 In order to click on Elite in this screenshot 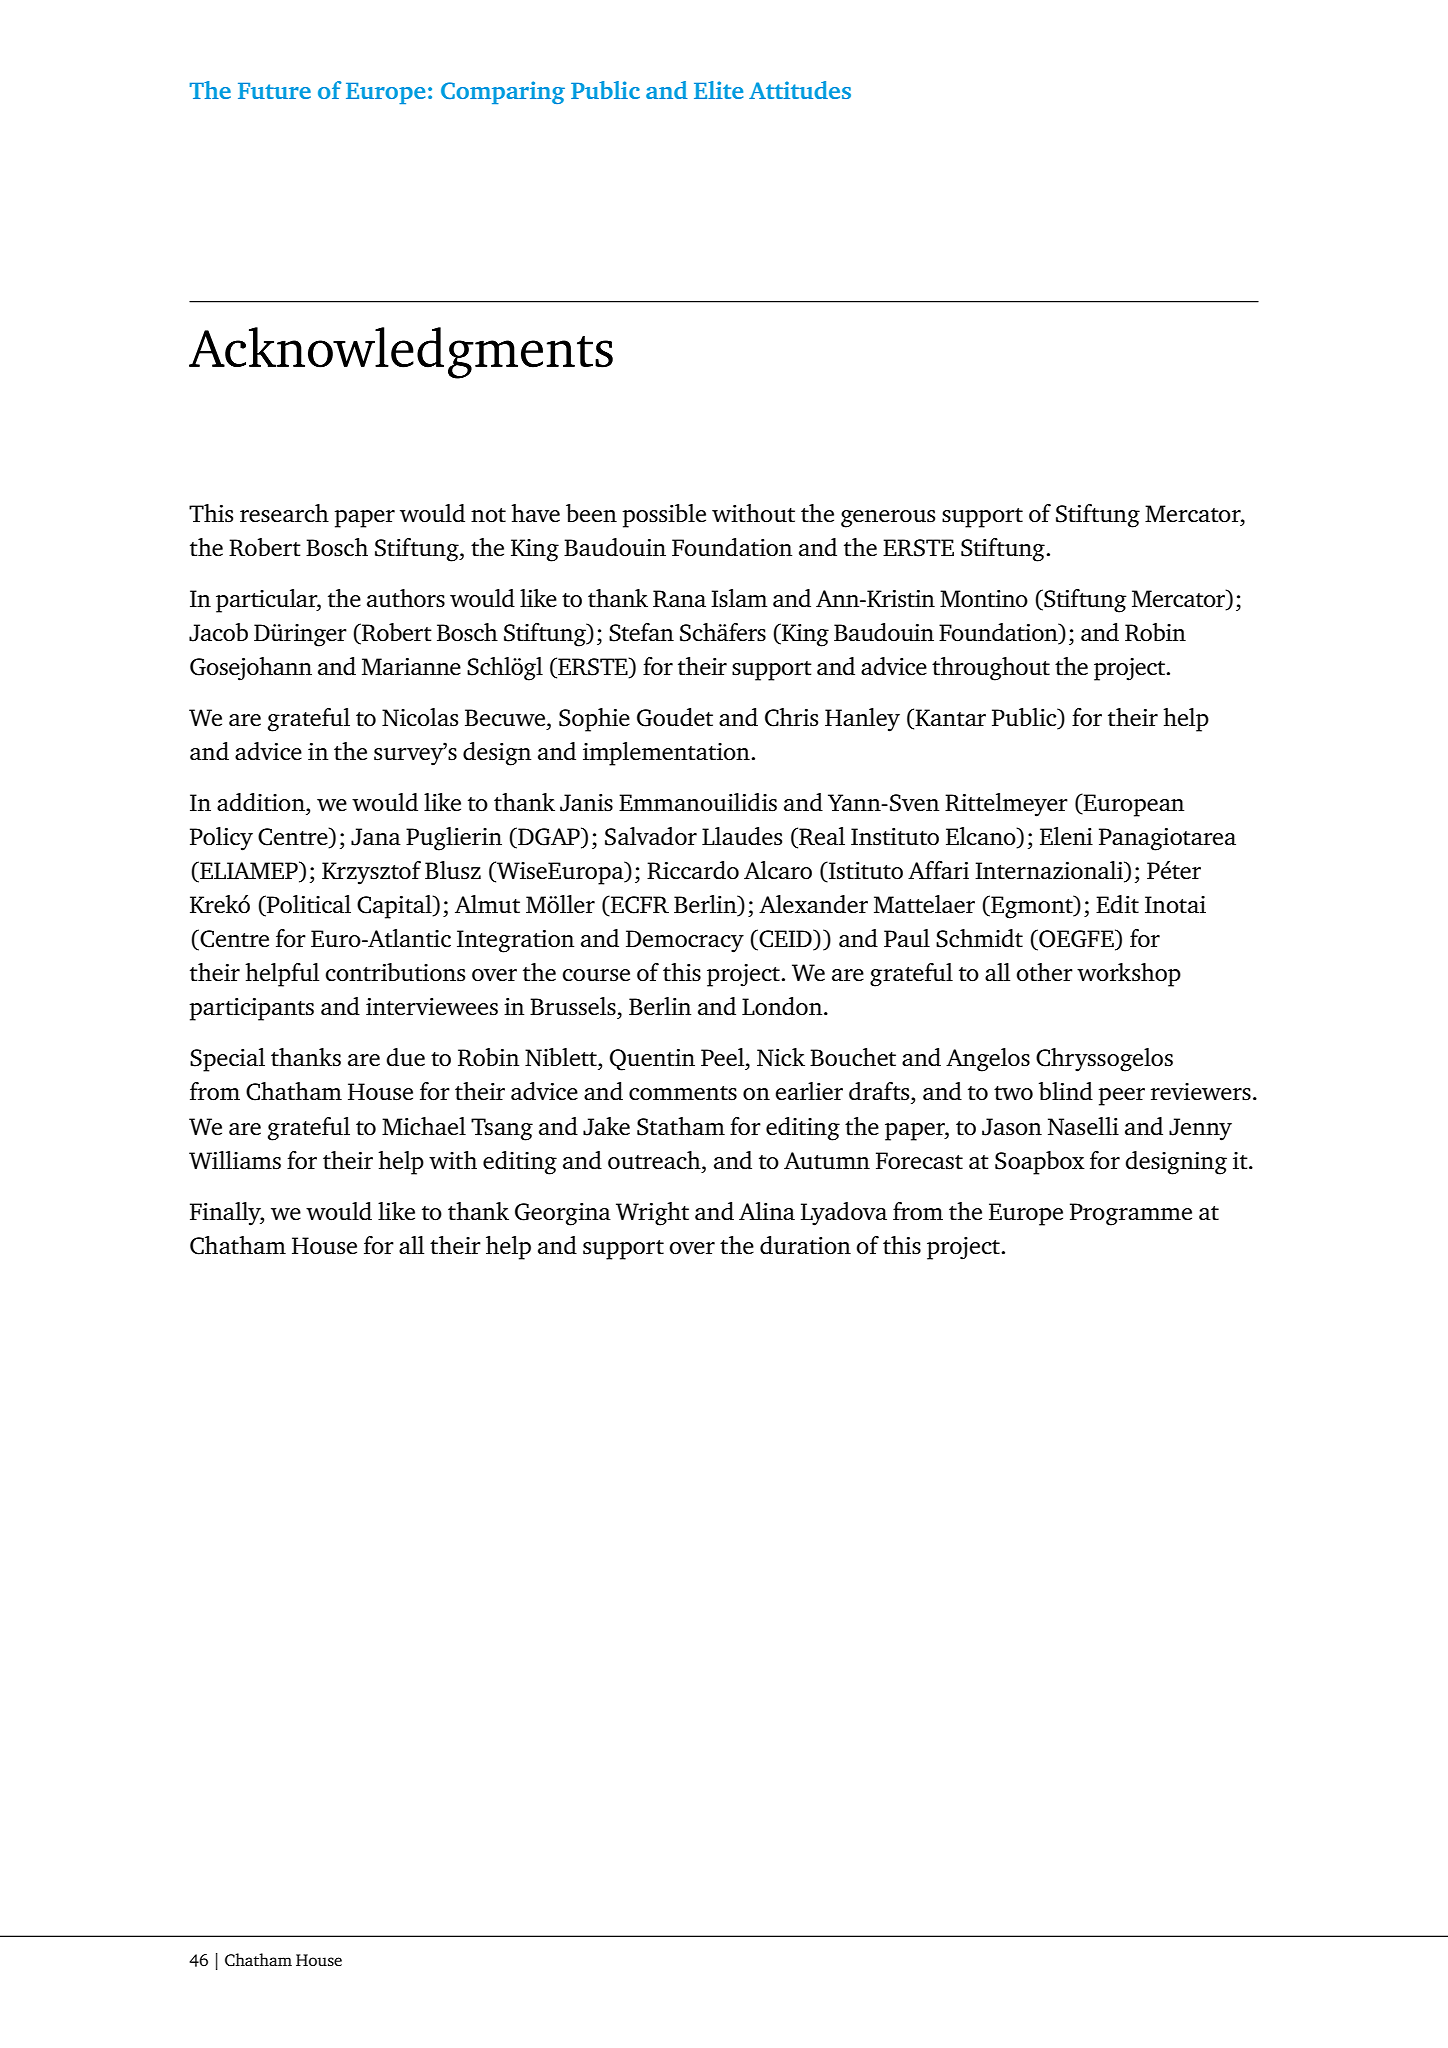, I will do `click(718, 90)`.
